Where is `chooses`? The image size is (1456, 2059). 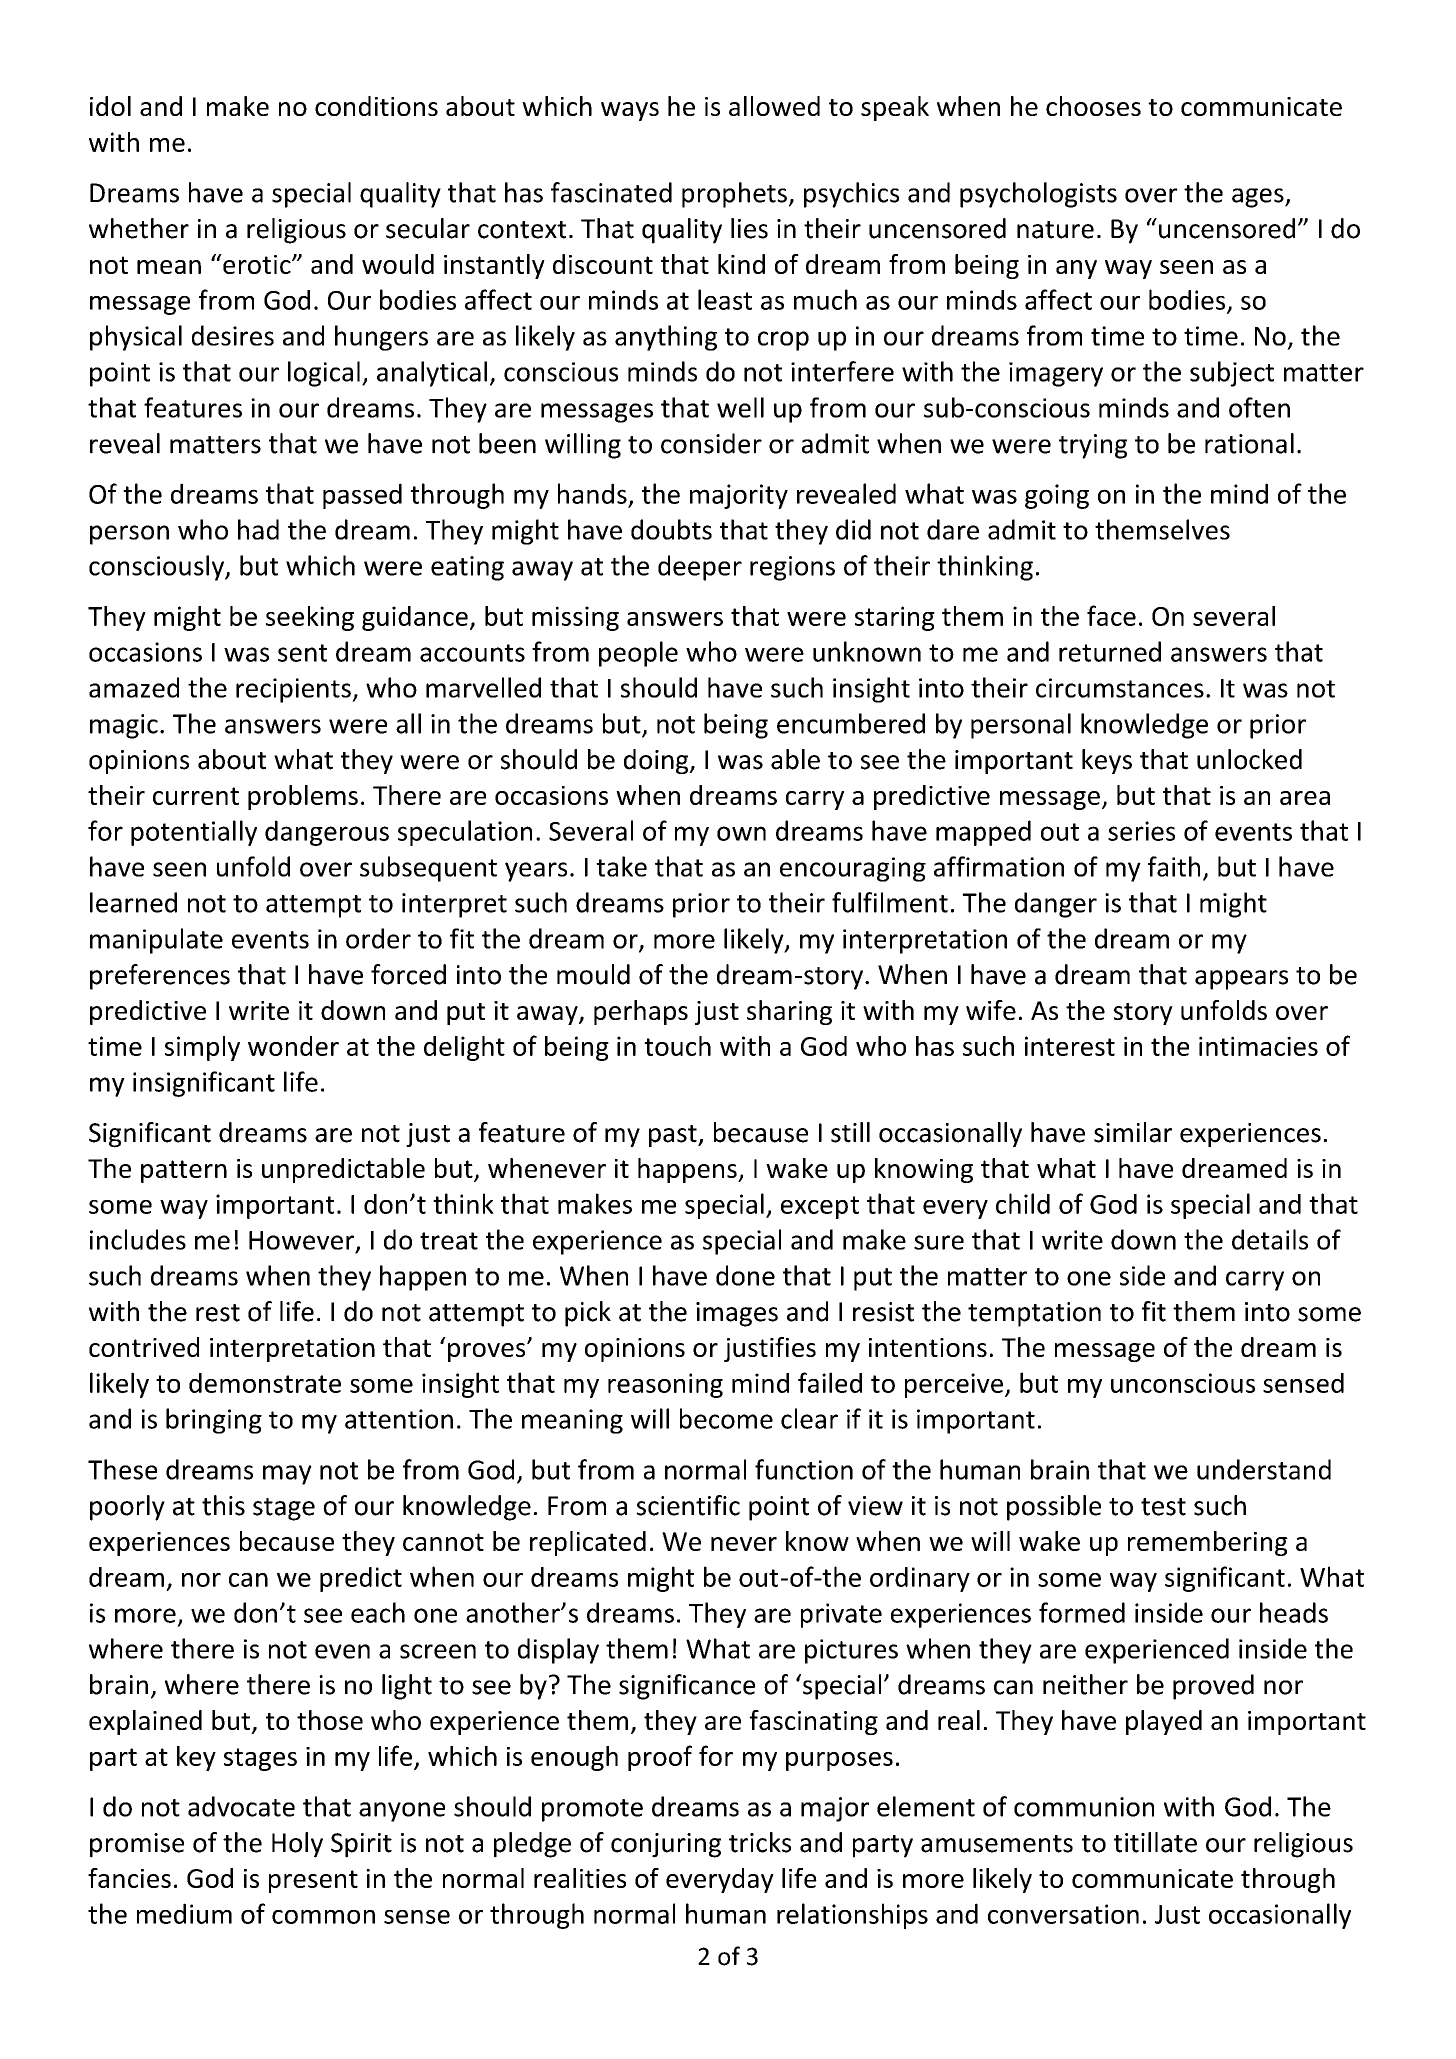 chooses is located at coordinates (1093, 106).
